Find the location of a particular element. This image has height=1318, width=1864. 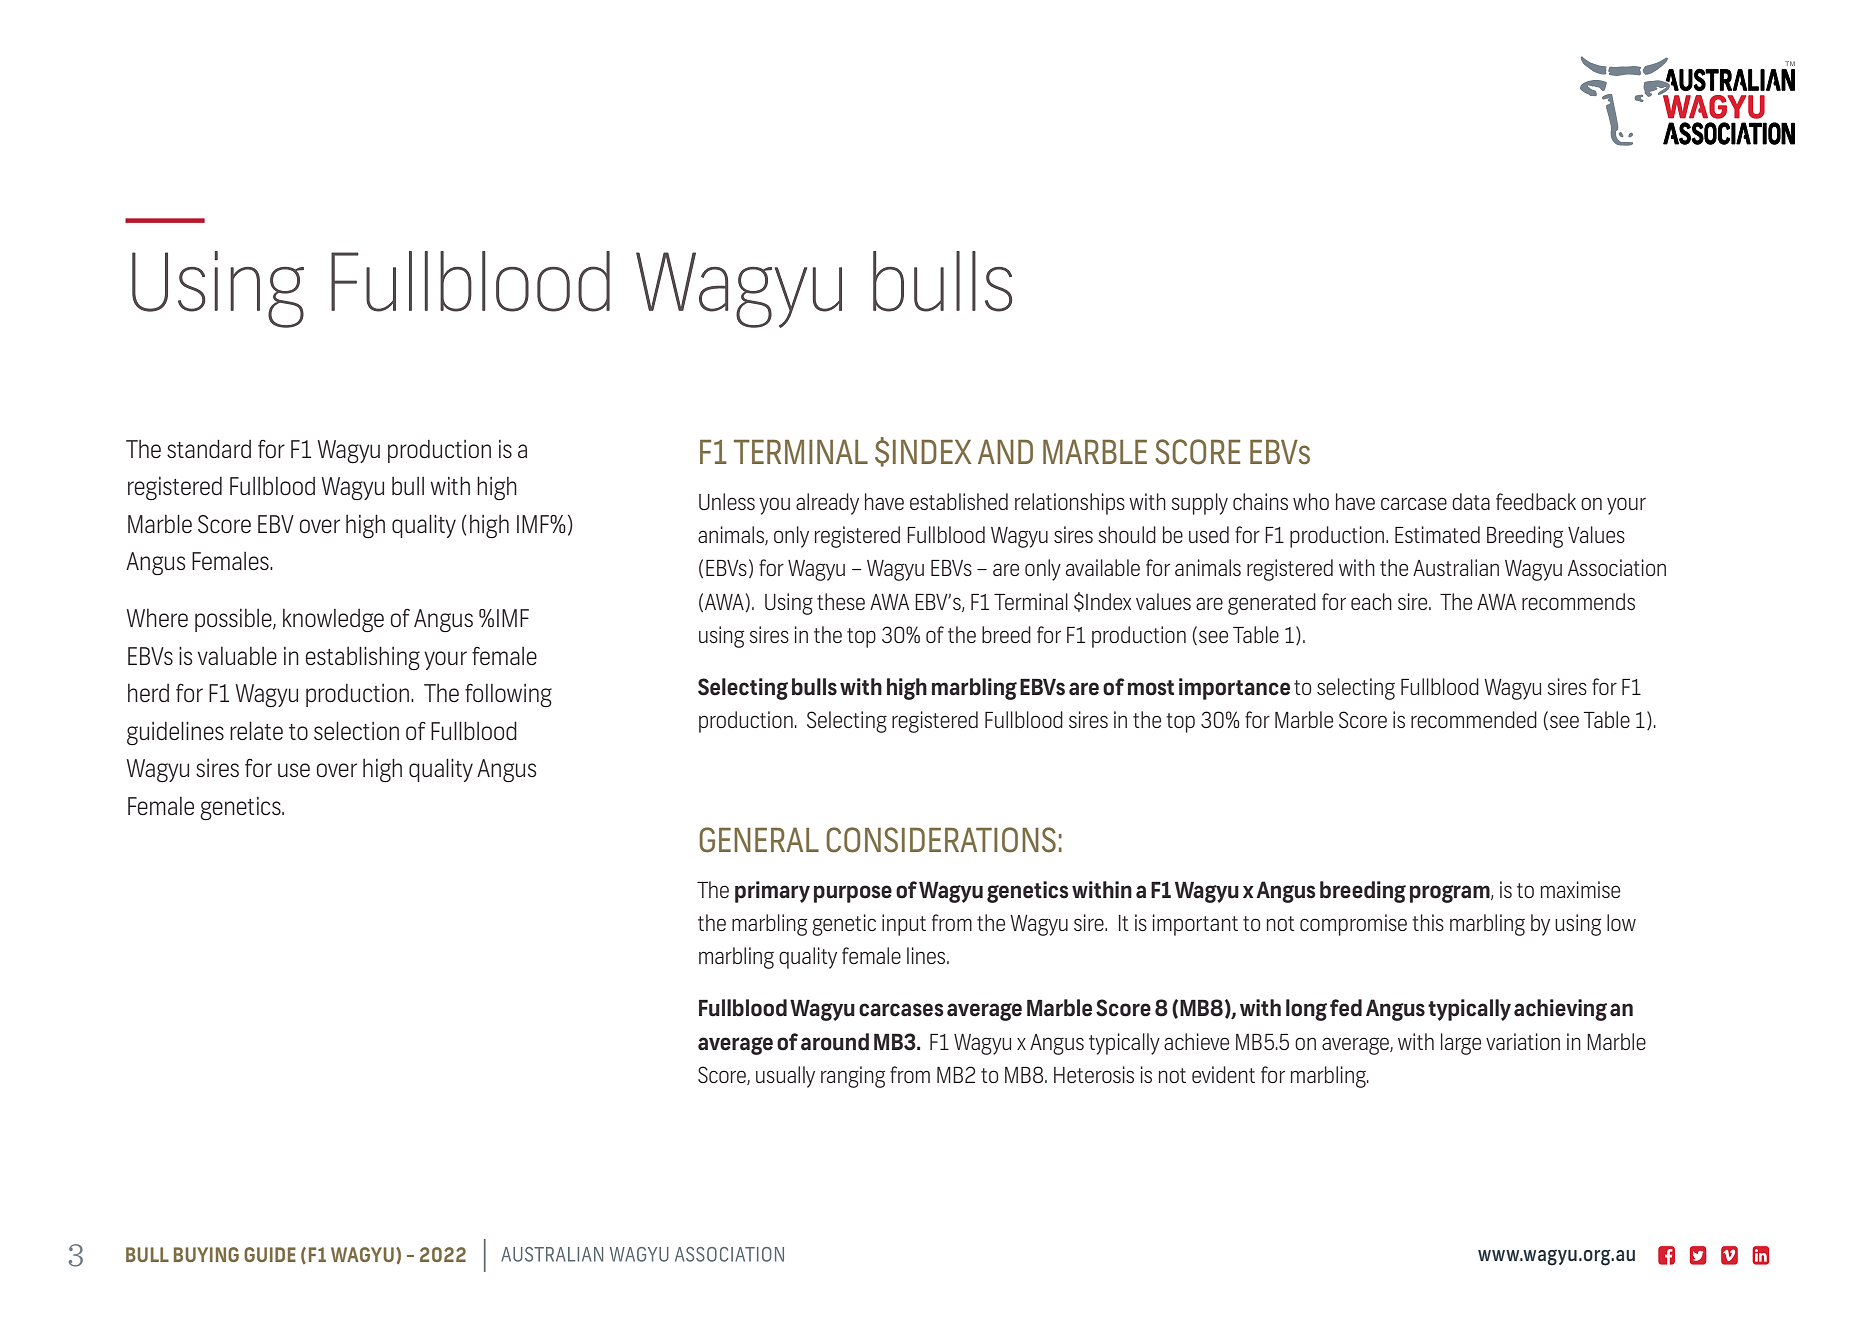

standard is located at coordinates (209, 448).
